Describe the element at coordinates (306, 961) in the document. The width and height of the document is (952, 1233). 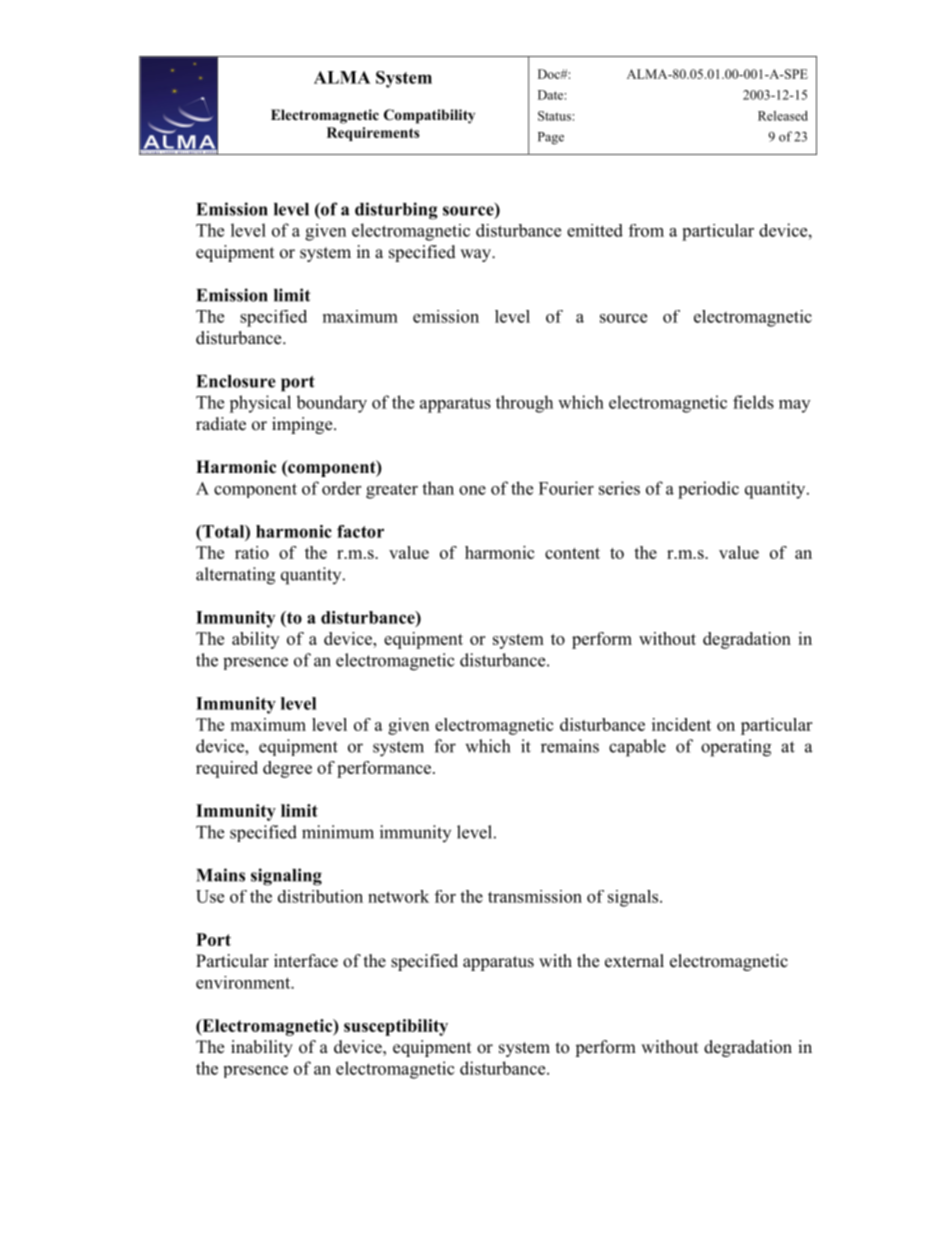
I see `interface` at that location.
